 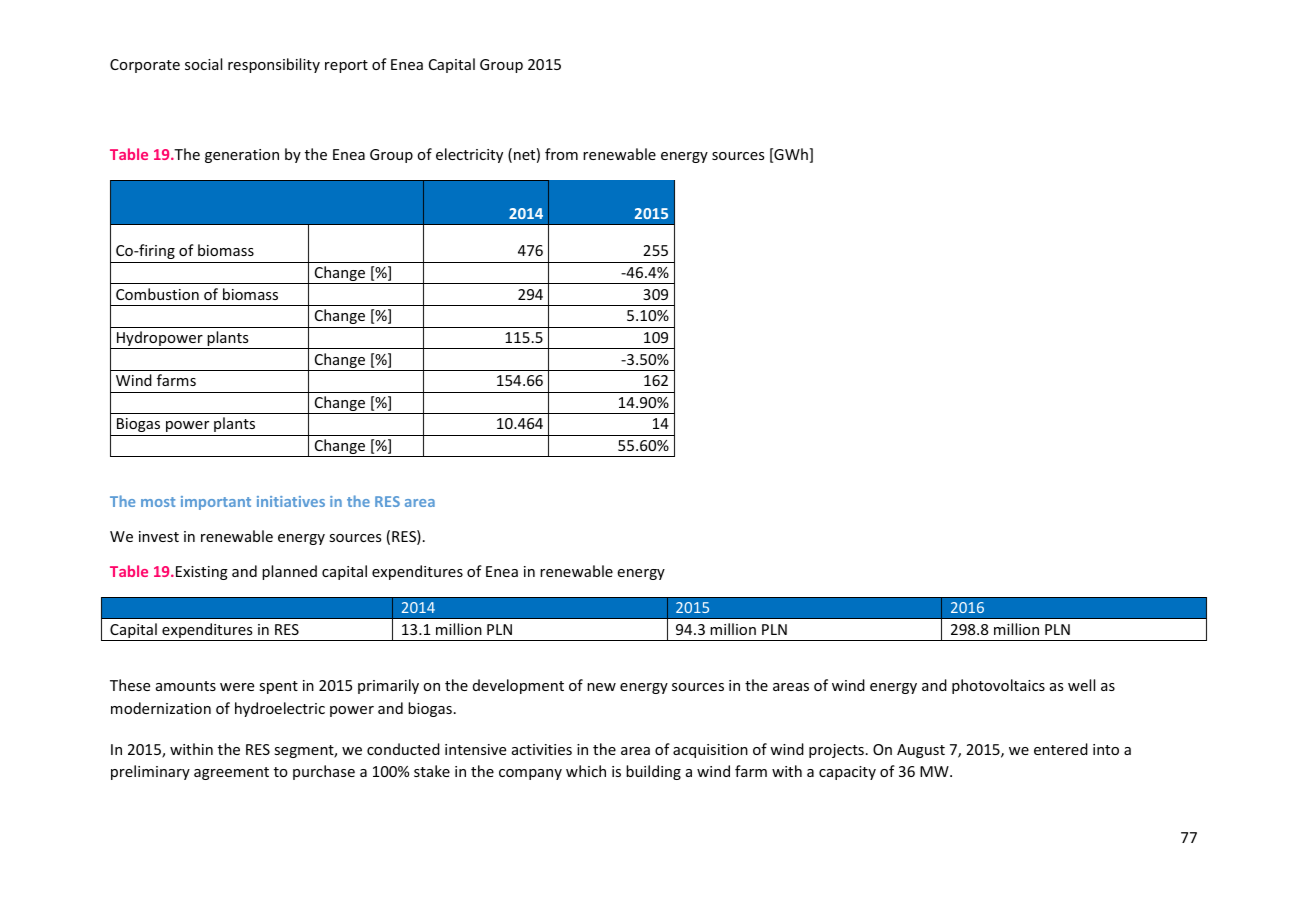 What do you see at coordinates (998, 686) in the screenshot?
I see `photovoltaics` at bounding box center [998, 686].
